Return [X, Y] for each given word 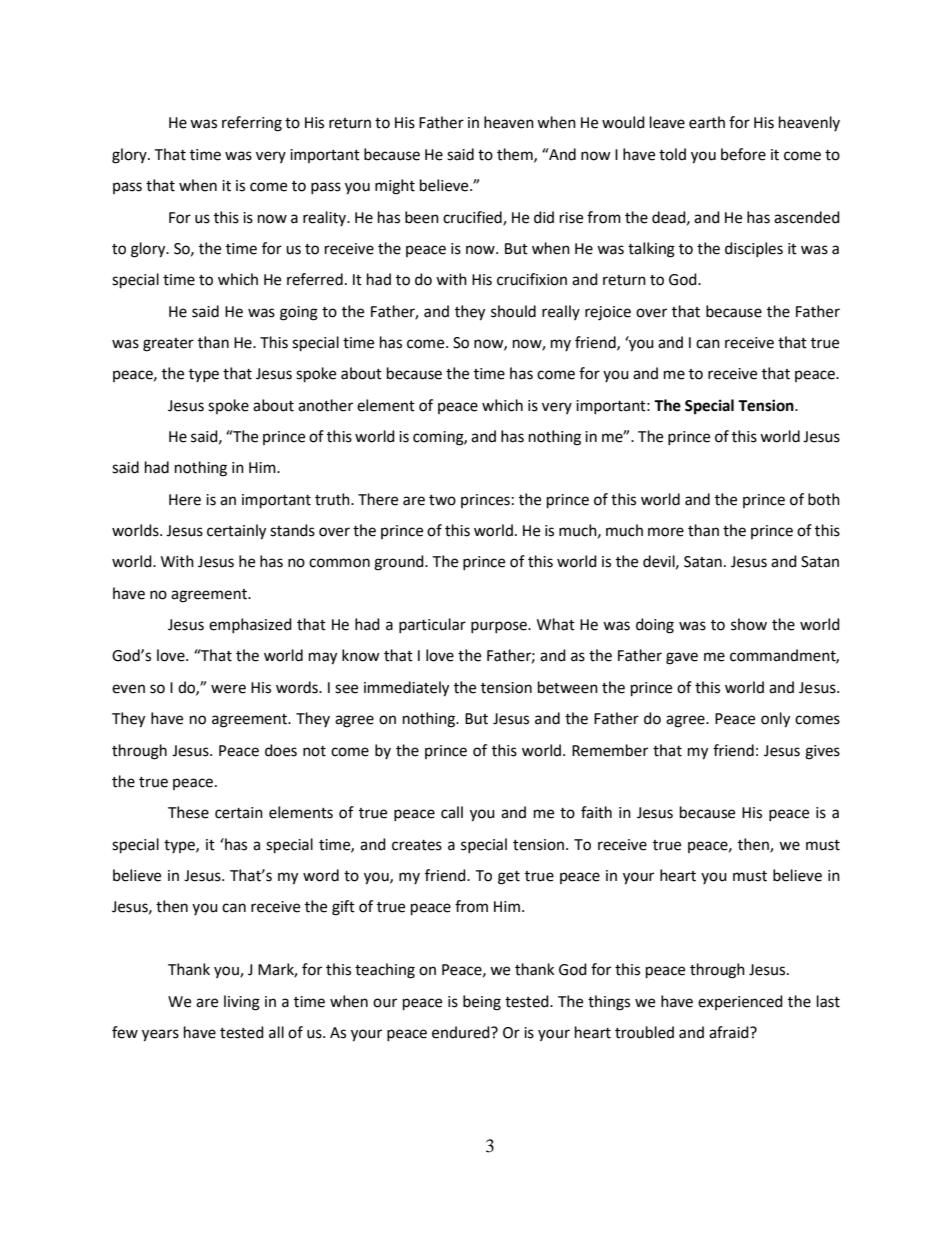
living [242, 1003]
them [516, 155]
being [482, 1003]
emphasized [250, 625]
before [743, 154]
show [749, 624]
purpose [500, 627]
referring [252, 124]
